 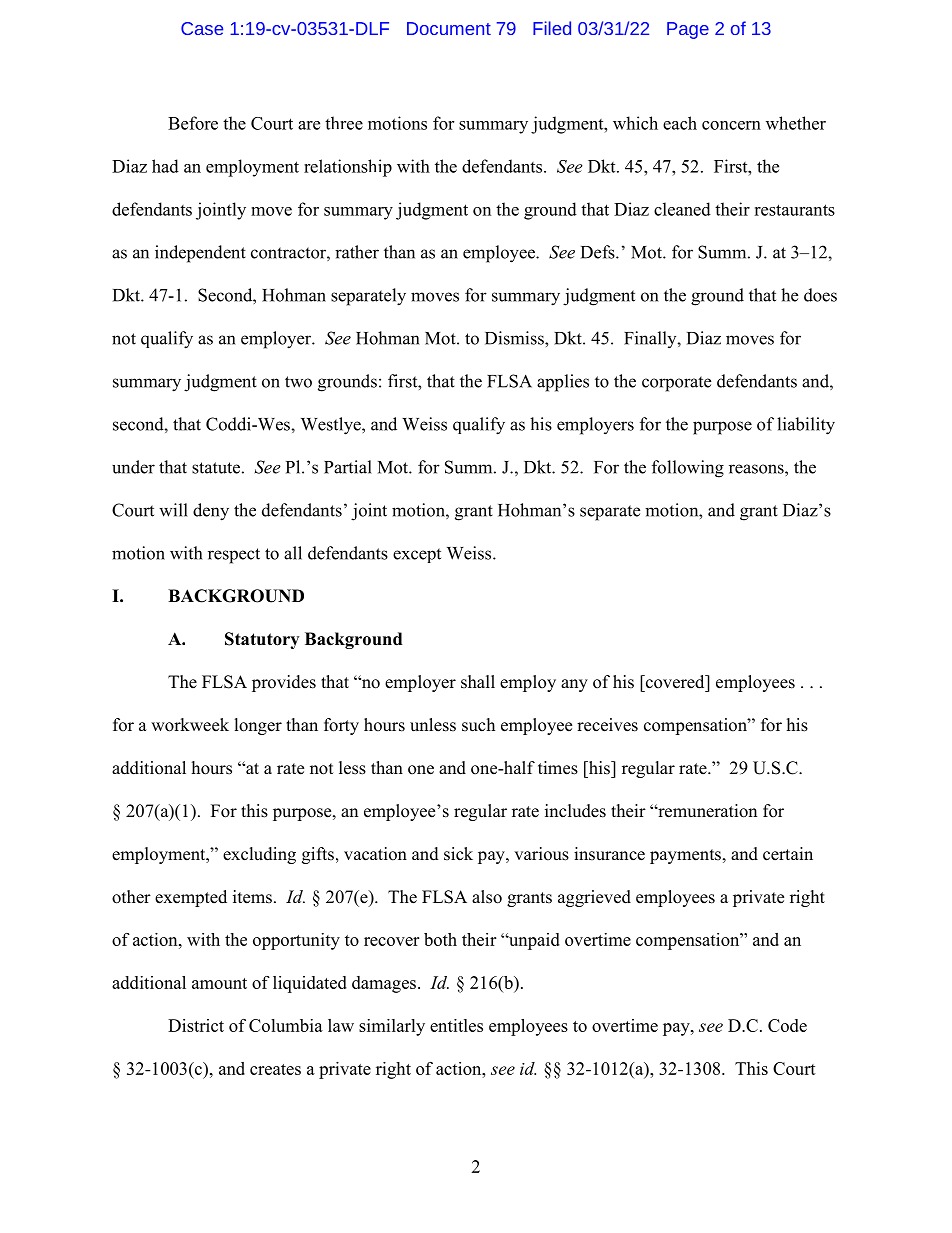 I want to click on entitles, so click(x=456, y=1025).
